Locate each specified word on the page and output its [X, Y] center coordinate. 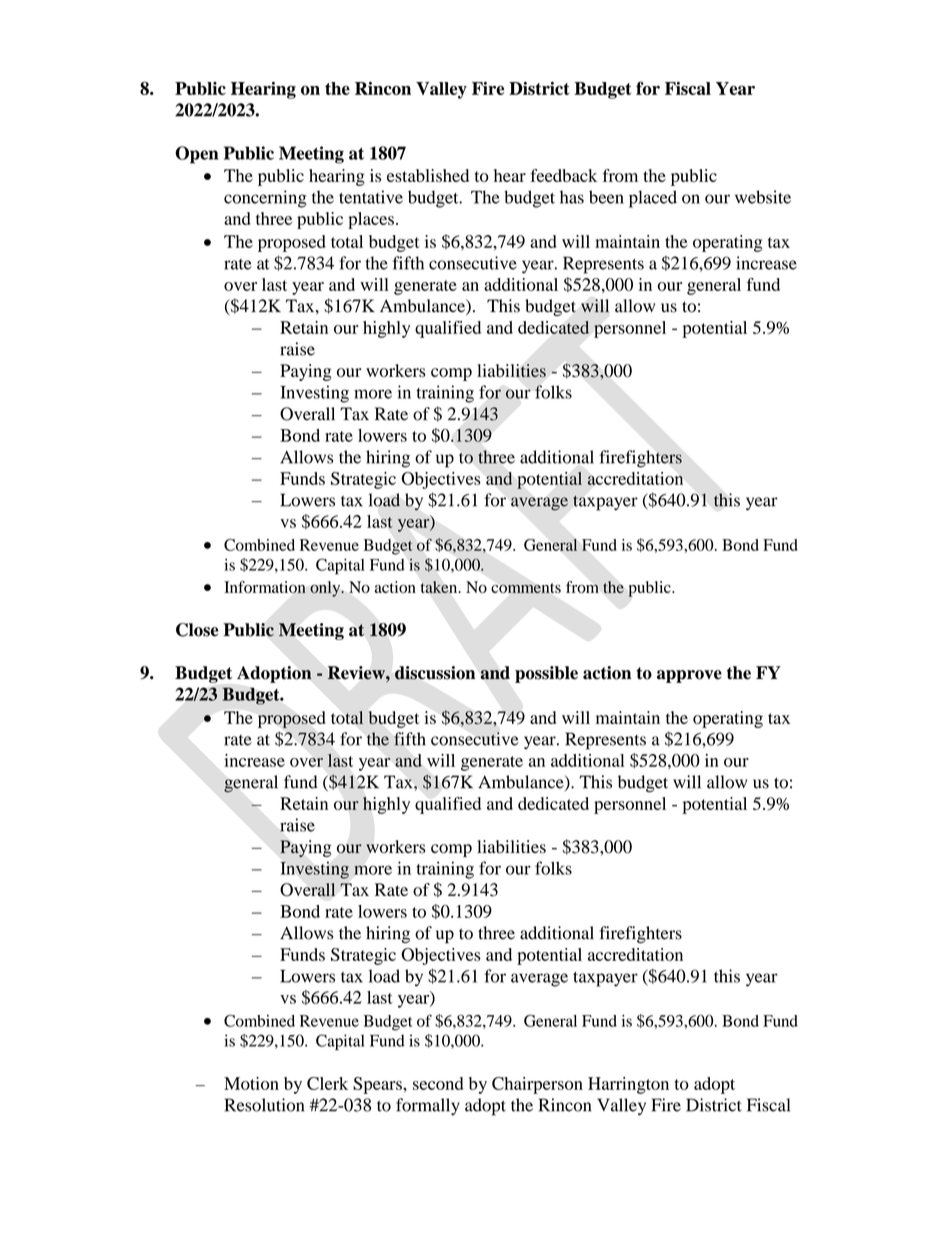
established [428, 175]
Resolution [264, 1105]
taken [440, 587]
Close [197, 630]
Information [265, 587]
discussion [435, 673]
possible [546, 674]
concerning [265, 199]
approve [689, 676]
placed [653, 199]
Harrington [628, 1085]
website [763, 197]
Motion [251, 1083]
